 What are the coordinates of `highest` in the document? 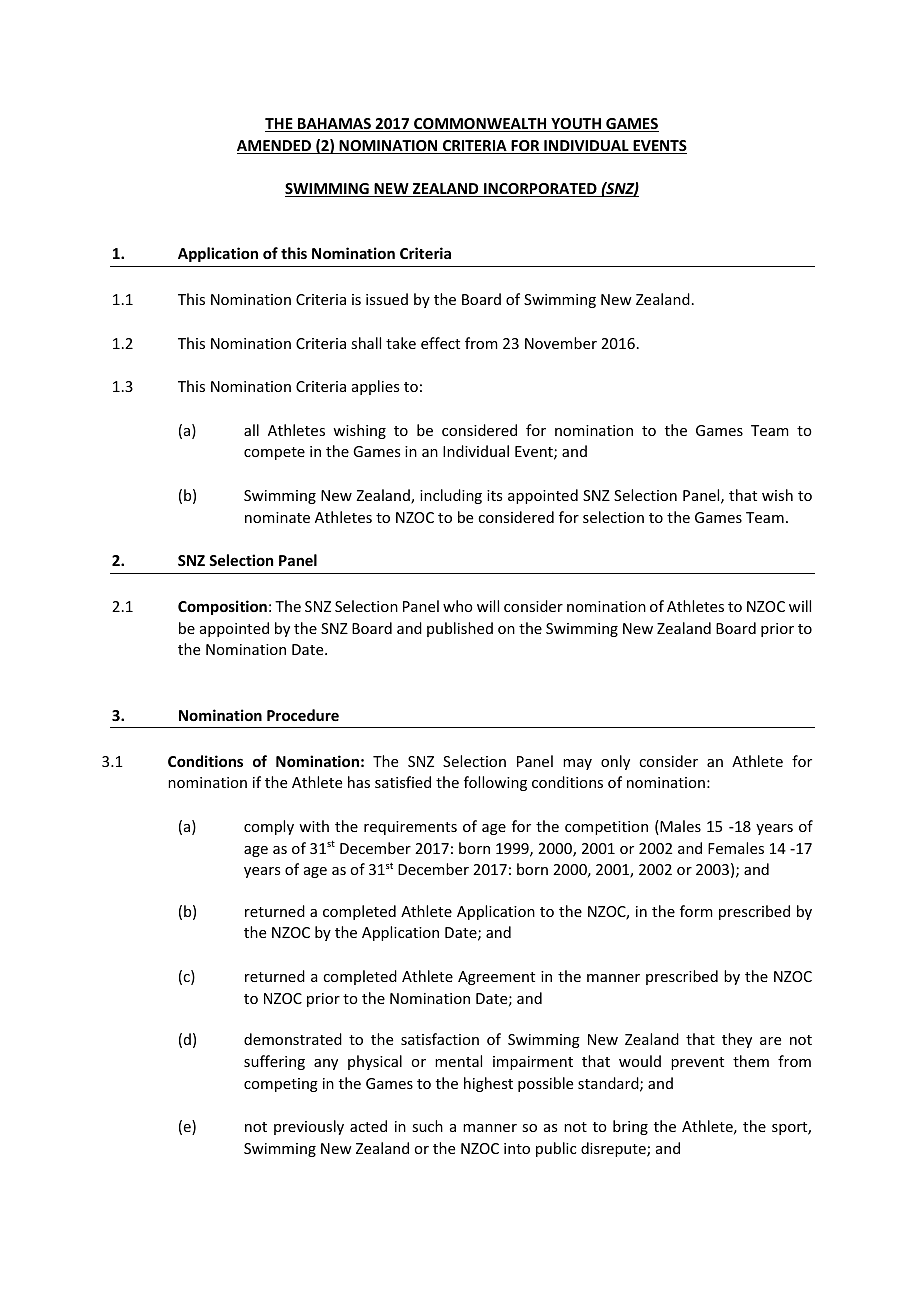 It's located at (488, 1084).
